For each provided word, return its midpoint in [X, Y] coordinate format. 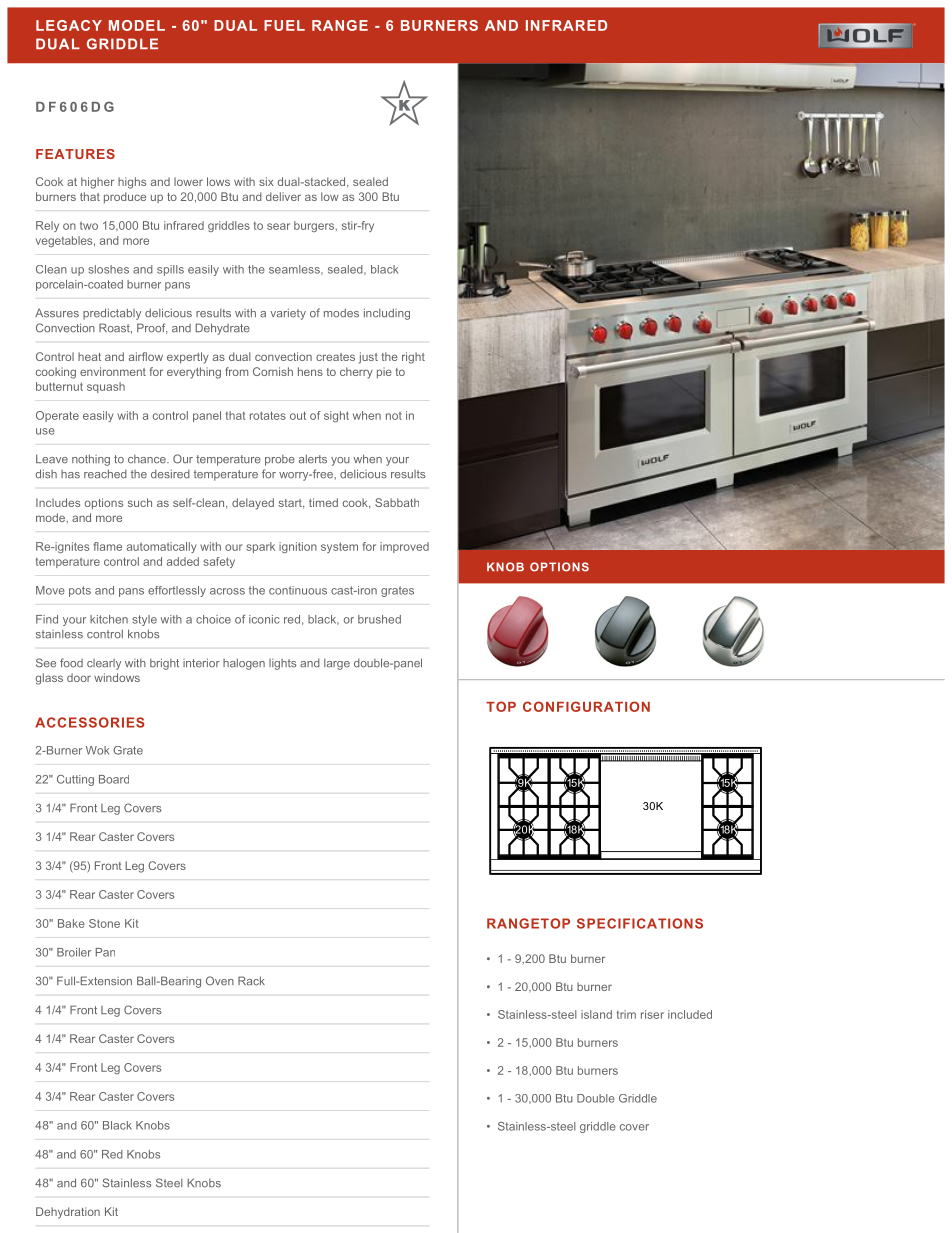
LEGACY [69, 25]
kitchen [109, 619]
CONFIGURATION [586, 706]
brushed [379, 619]
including [387, 314]
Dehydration [68, 1213]
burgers [315, 226]
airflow [146, 356]
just [368, 358]
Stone [104, 923]
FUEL [284, 25]
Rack [251, 981]
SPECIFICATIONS [640, 923]
